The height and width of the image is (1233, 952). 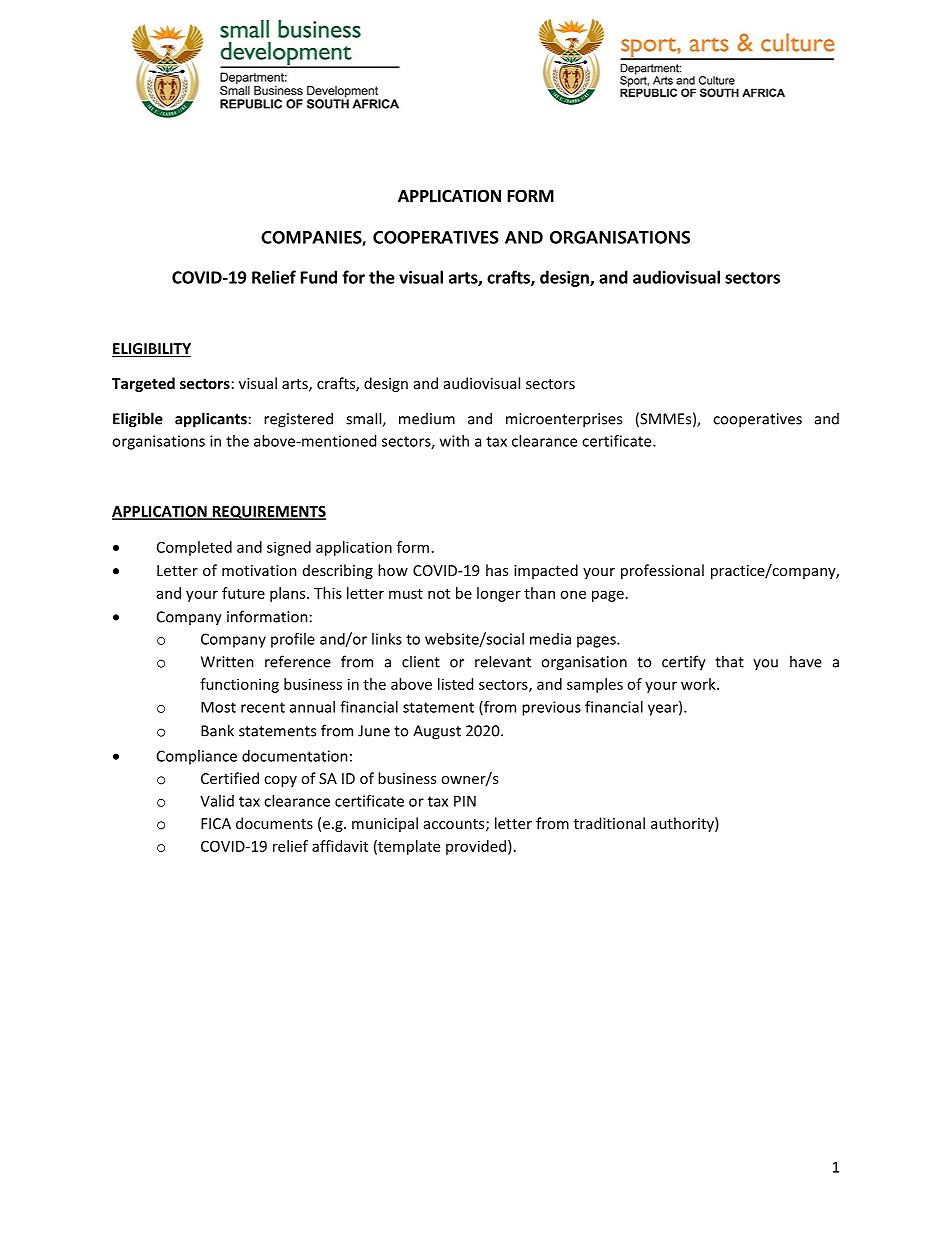 What do you see at coordinates (476, 847) in the image?
I see `provided` at bounding box center [476, 847].
